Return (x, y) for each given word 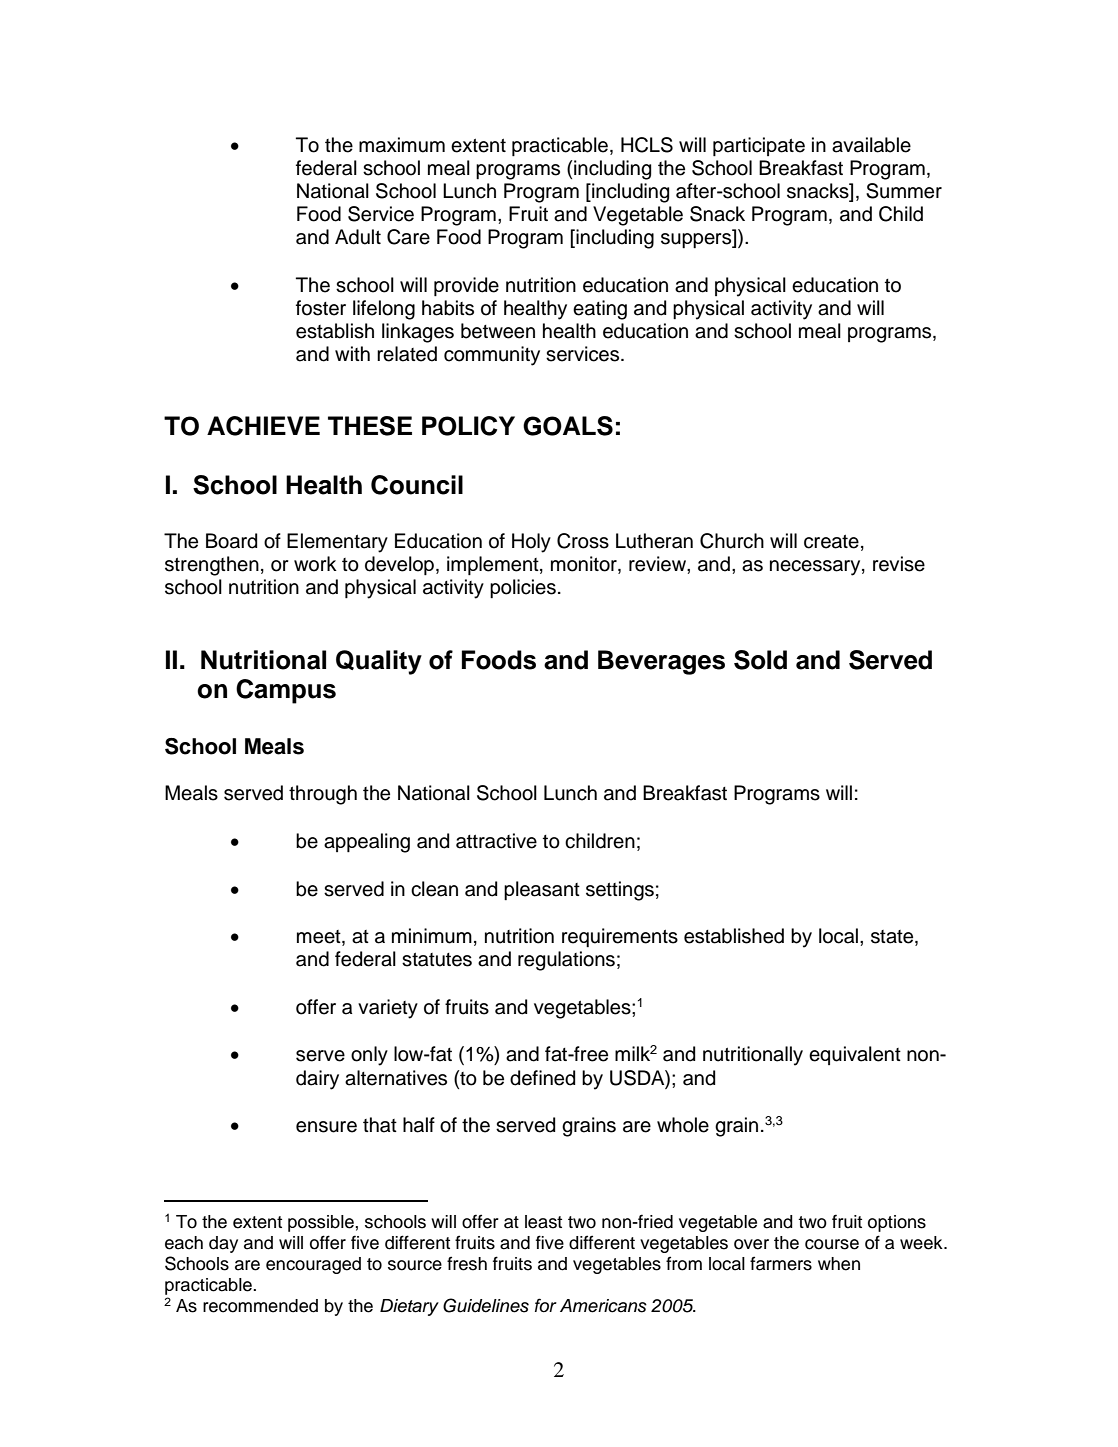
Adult (358, 237)
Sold (760, 660)
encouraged (313, 1265)
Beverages (661, 662)
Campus (286, 691)
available (871, 145)
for (546, 1305)
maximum (402, 145)
